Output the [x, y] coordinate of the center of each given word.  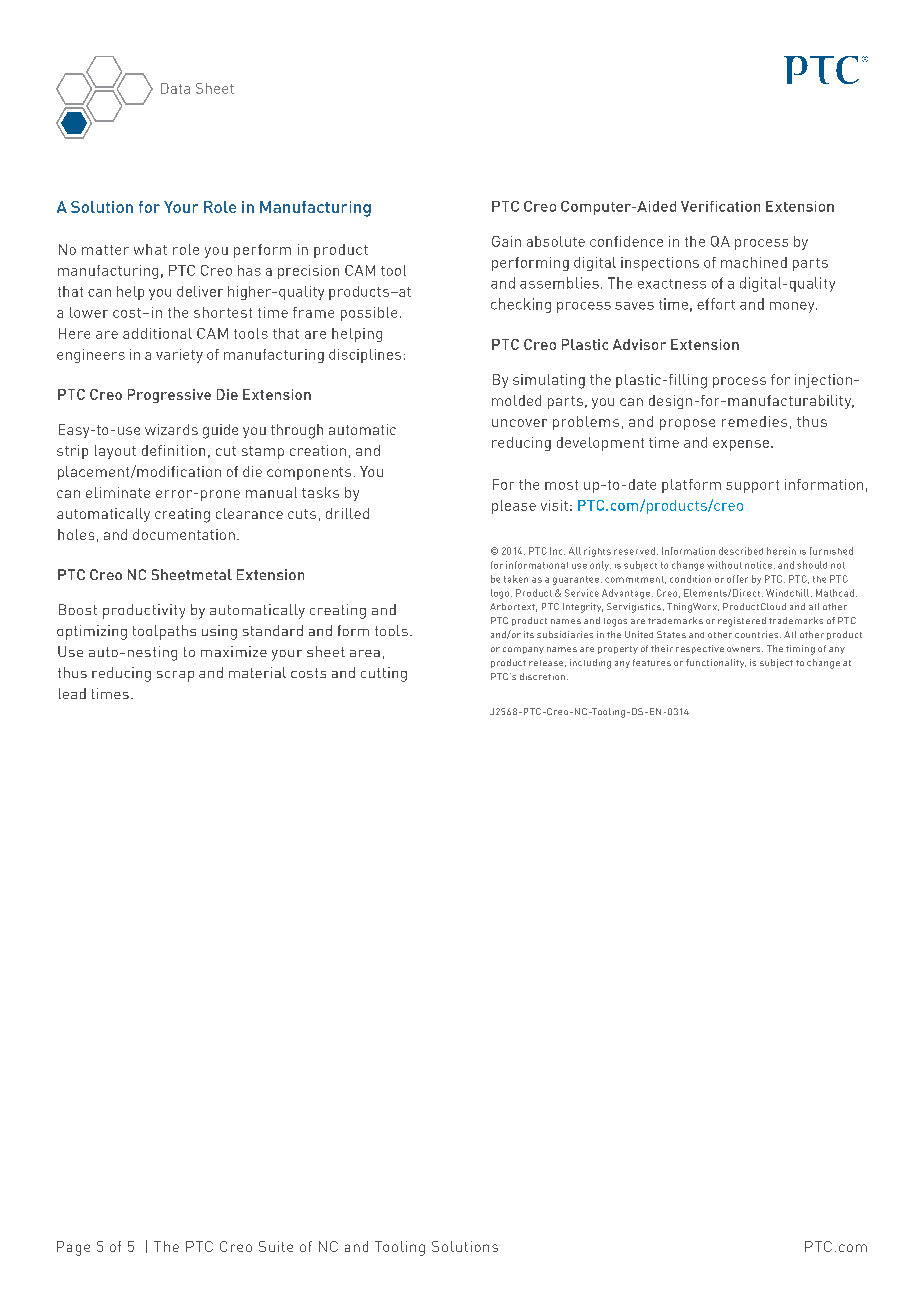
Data [175, 88]
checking [521, 305]
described [741, 551]
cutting [384, 674]
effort [716, 304]
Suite [276, 1246]
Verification [720, 206]
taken [516, 579]
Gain [506, 241]
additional [157, 333]
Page [73, 1248]
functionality [716, 663]
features [652, 662]
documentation [184, 534]
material [257, 672]
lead [72, 693]
